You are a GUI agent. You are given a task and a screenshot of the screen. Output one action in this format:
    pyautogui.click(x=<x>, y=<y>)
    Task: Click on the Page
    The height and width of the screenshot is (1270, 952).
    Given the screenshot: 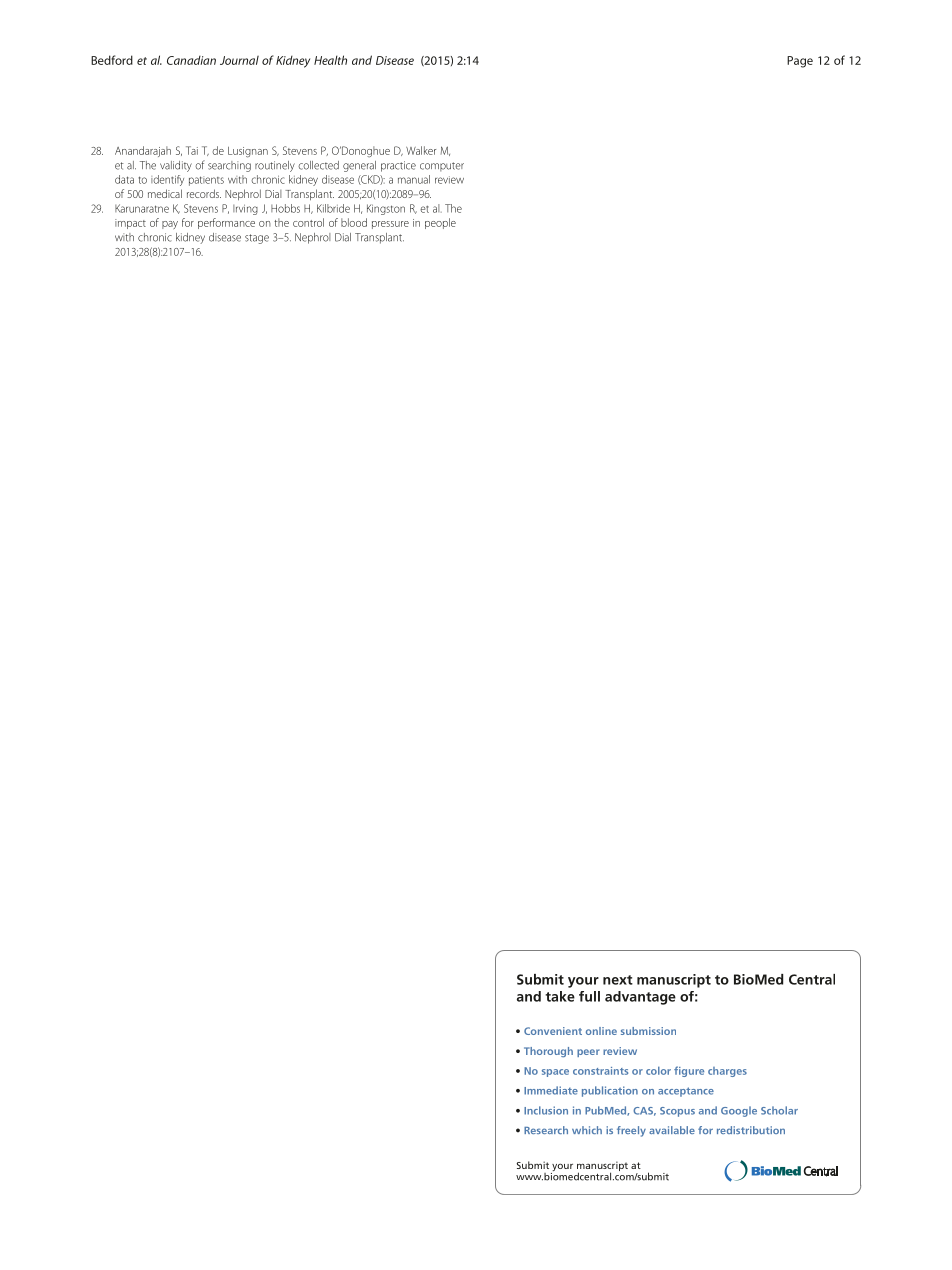 What is the action you would take?
    pyautogui.click(x=800, y=62)
